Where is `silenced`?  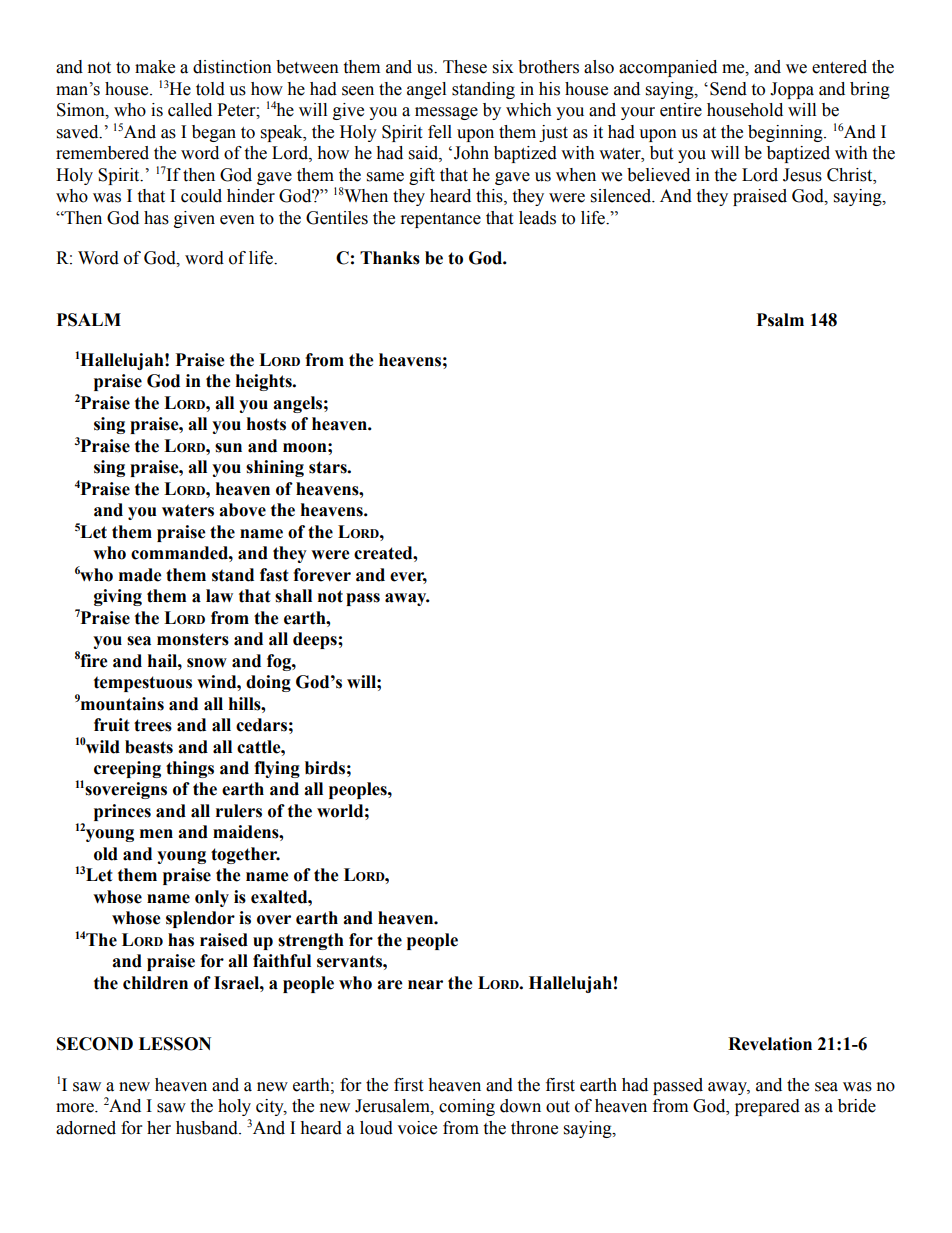 silenced is located at coordinates (622, 196).
